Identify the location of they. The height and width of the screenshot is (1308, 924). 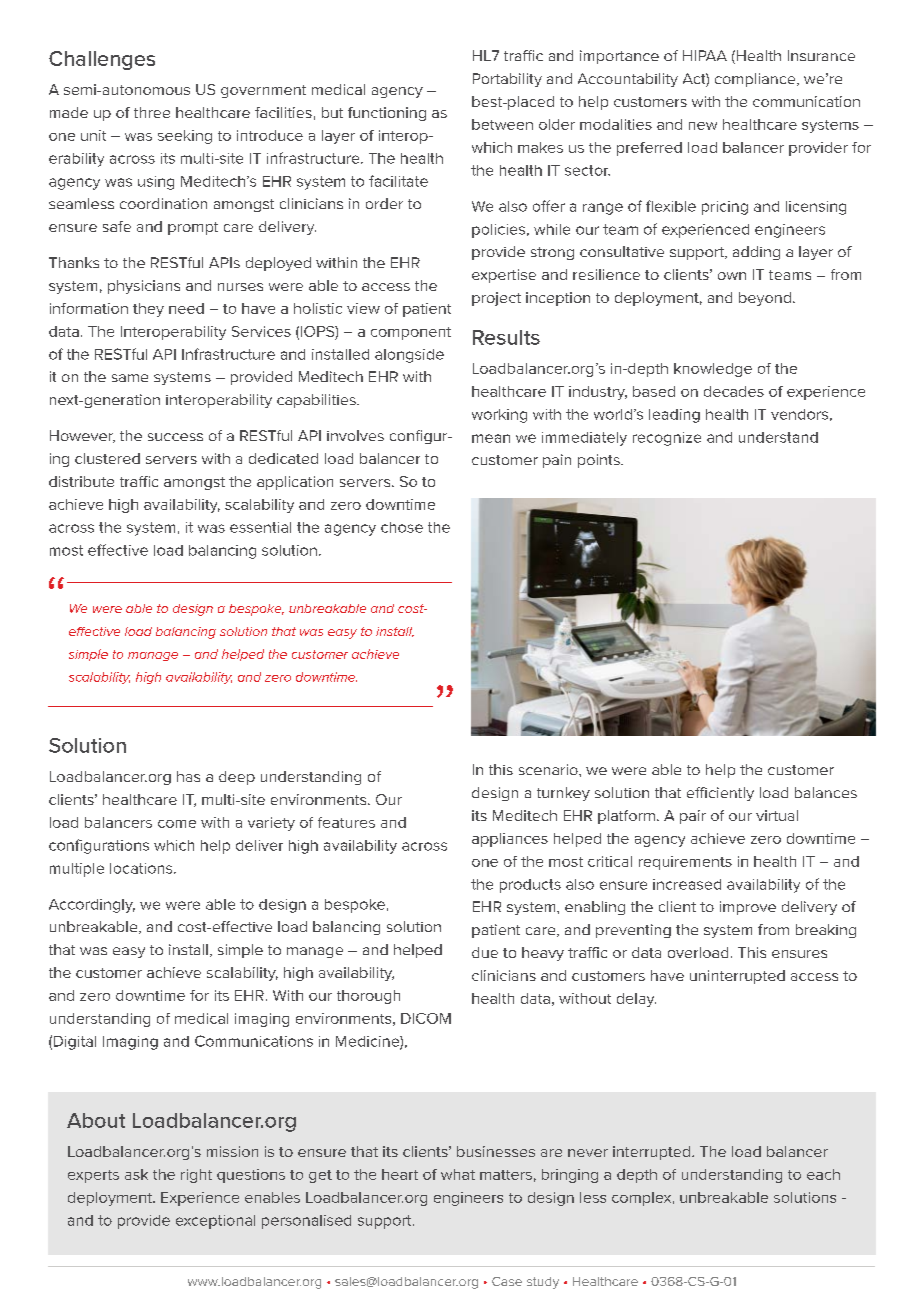
(148, 310).
